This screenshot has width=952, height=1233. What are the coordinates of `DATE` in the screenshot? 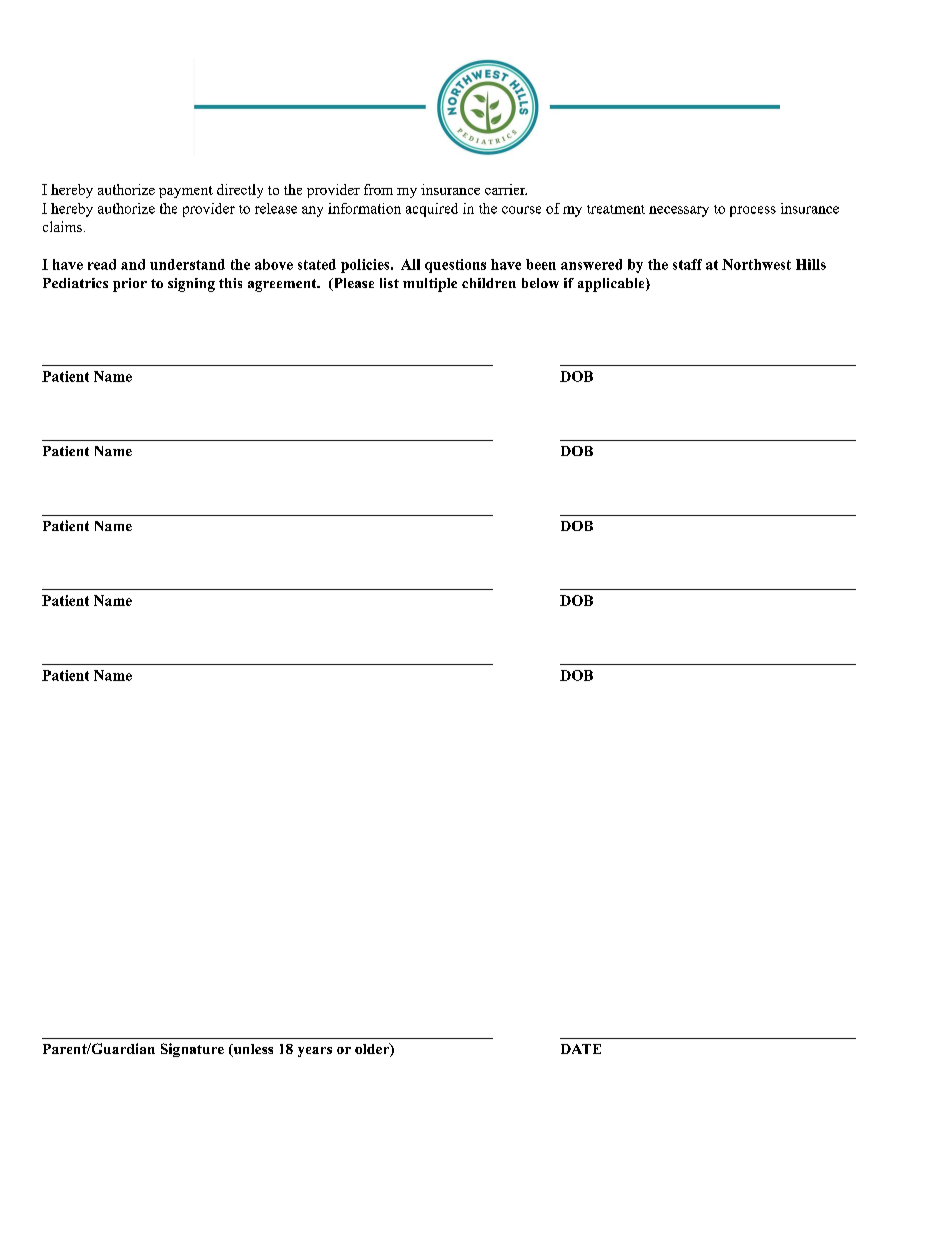 It's located at (581, 1049).
